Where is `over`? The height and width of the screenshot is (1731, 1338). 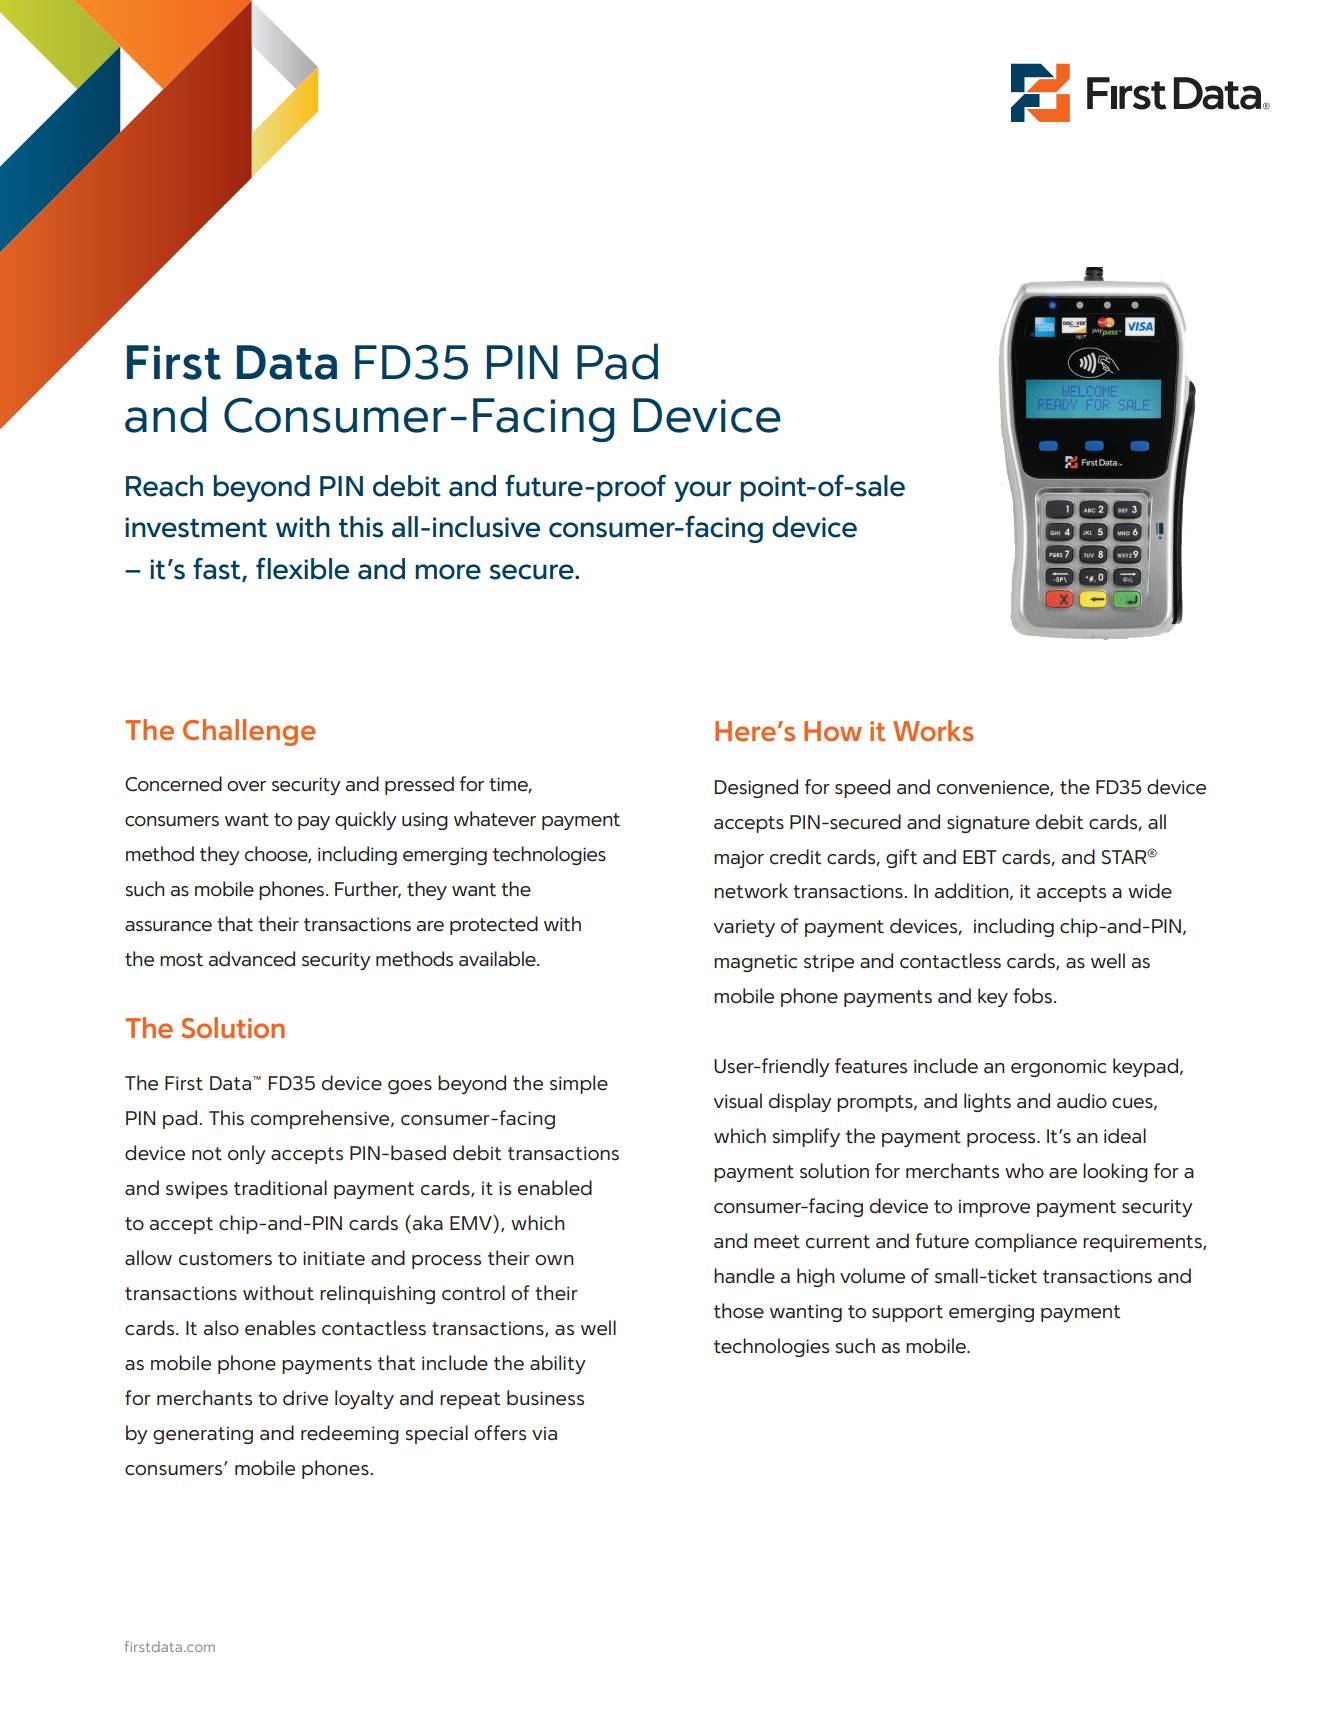
over is located at coordinates (246, 786).
